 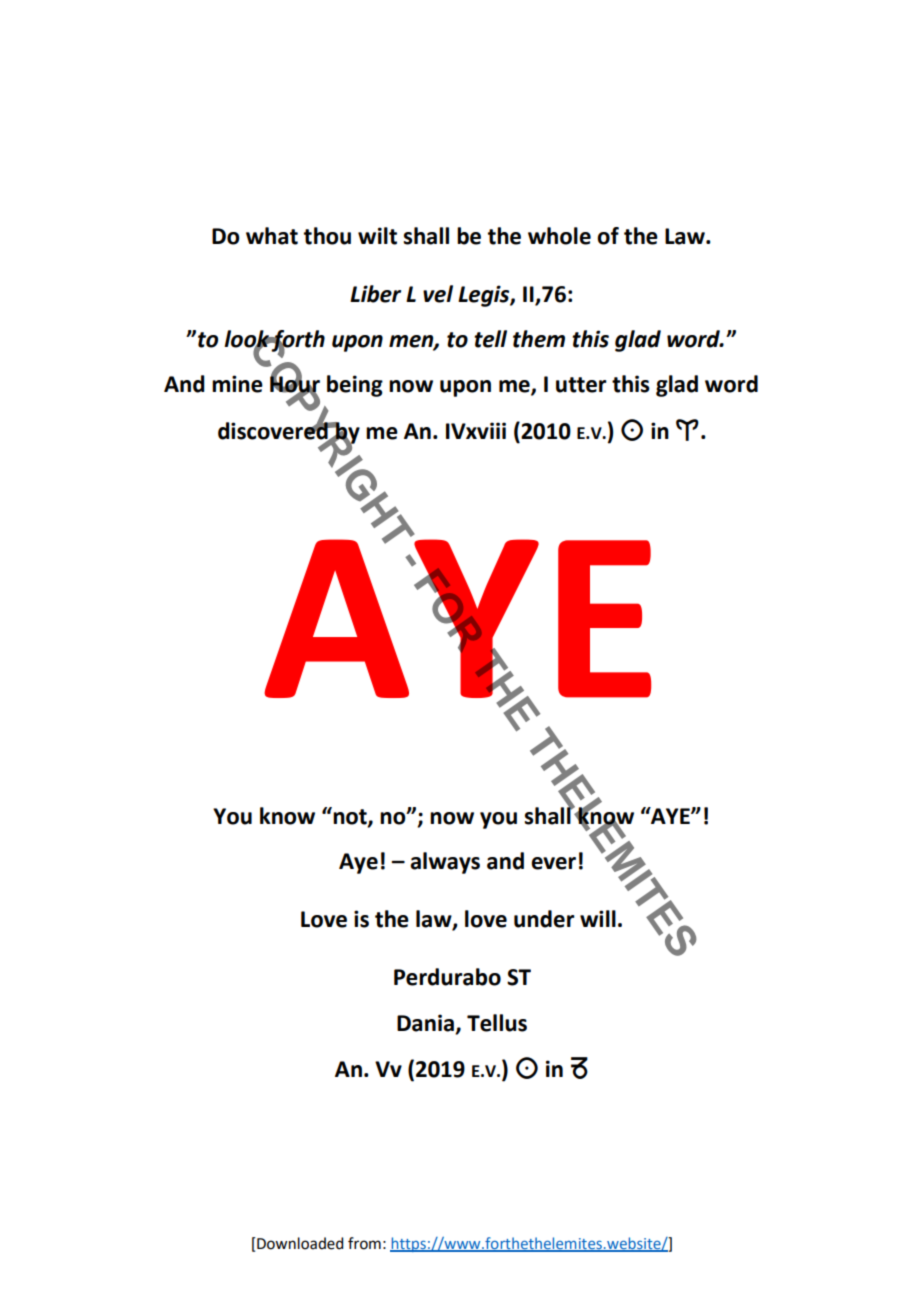 What do you see at coordinates (350, 817) in the screenshot?
I see `not` at bounding box center [350, 817].
